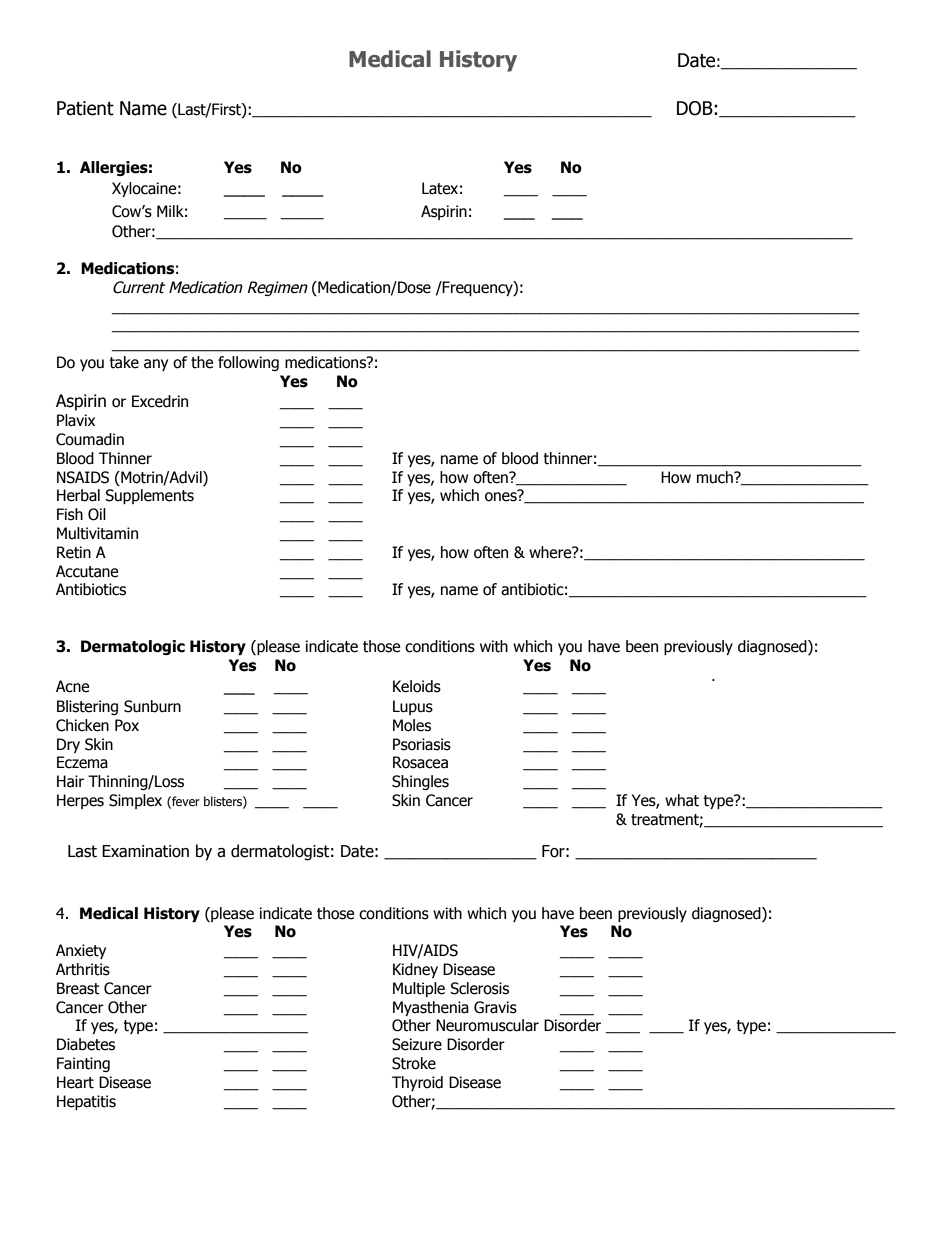  Describe the element at coordinates (156, 365) in the screenshot. I see `any` at that location.
